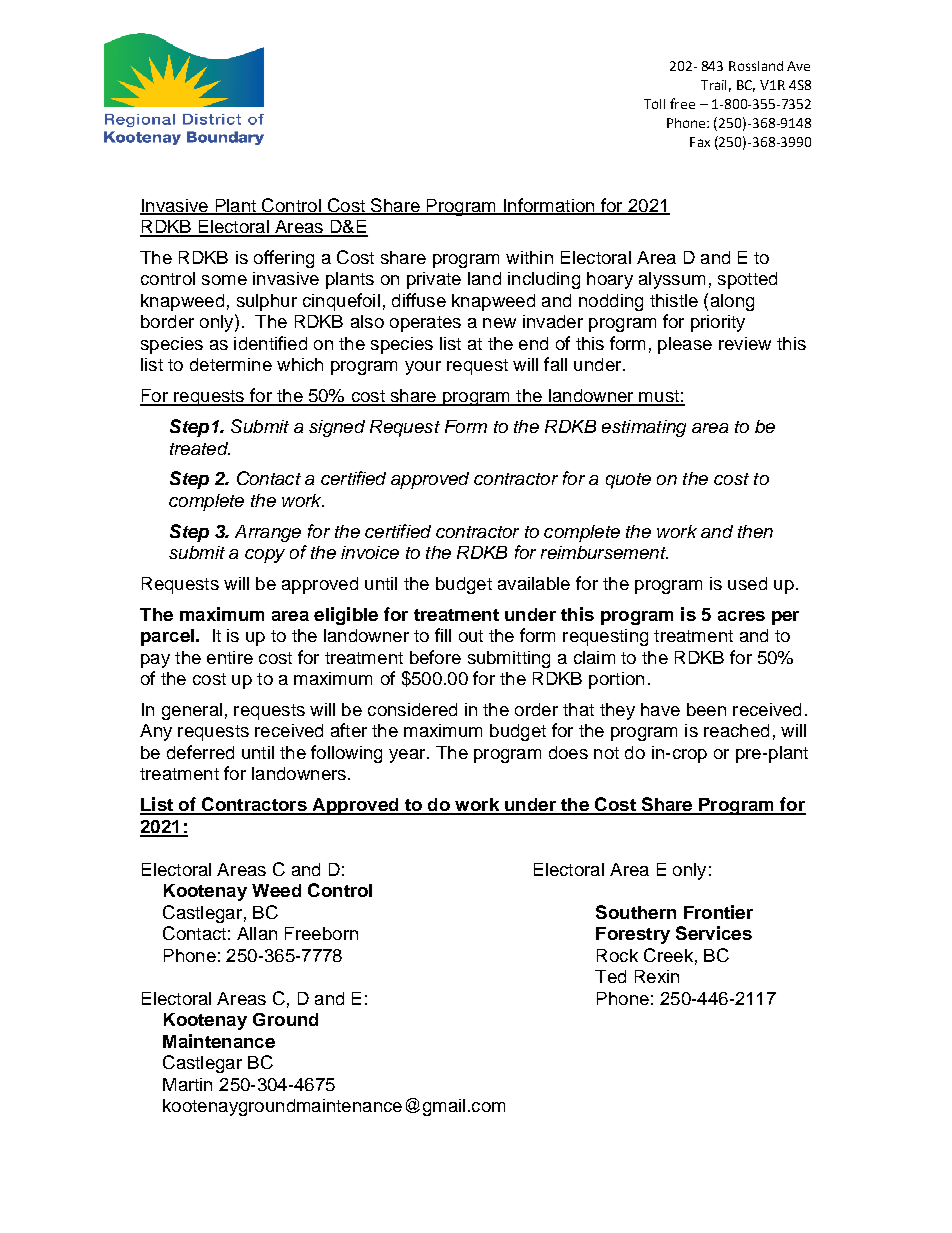  Describe the element at coordinates (617, 955) in the image. I see `Rock` at that location.
